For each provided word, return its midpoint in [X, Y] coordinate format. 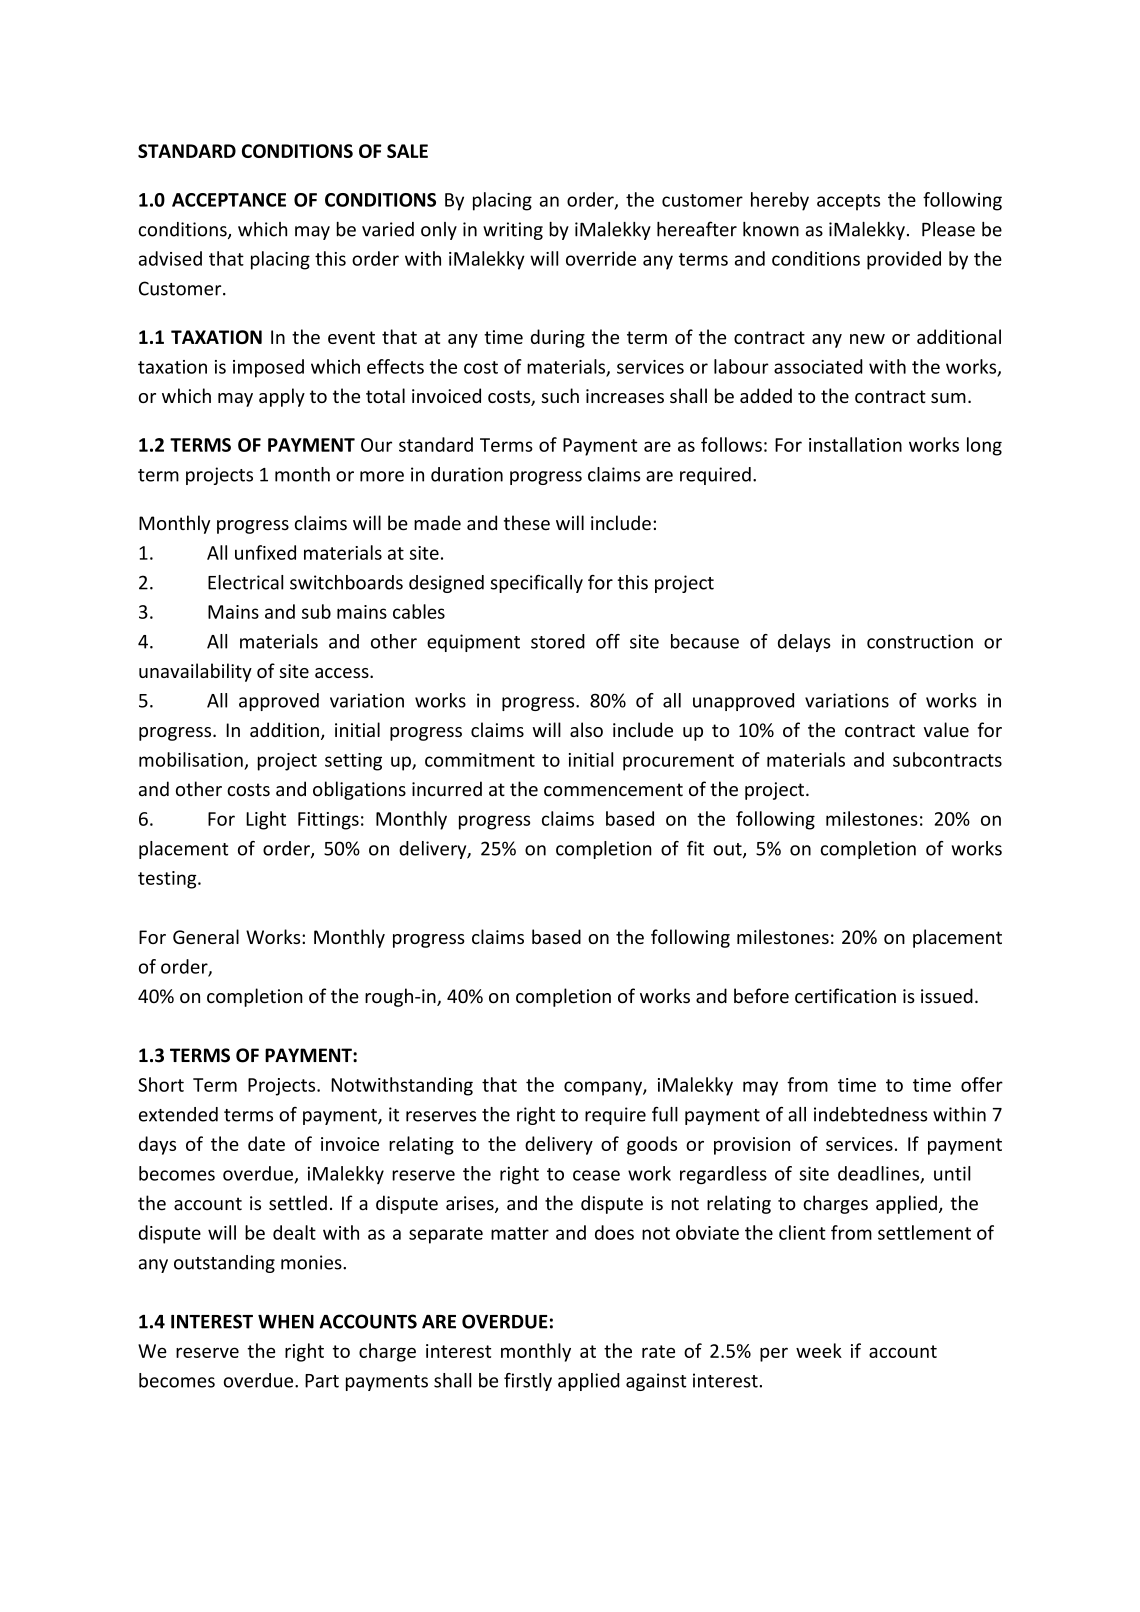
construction [920, 641]
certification [845, 996]
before [761, 996]
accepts [848, 202]
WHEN [286, 1322]
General [206, 936]
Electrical [245, 582]
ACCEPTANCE [229, 200]
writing [513, 231]
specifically [537, 584]
